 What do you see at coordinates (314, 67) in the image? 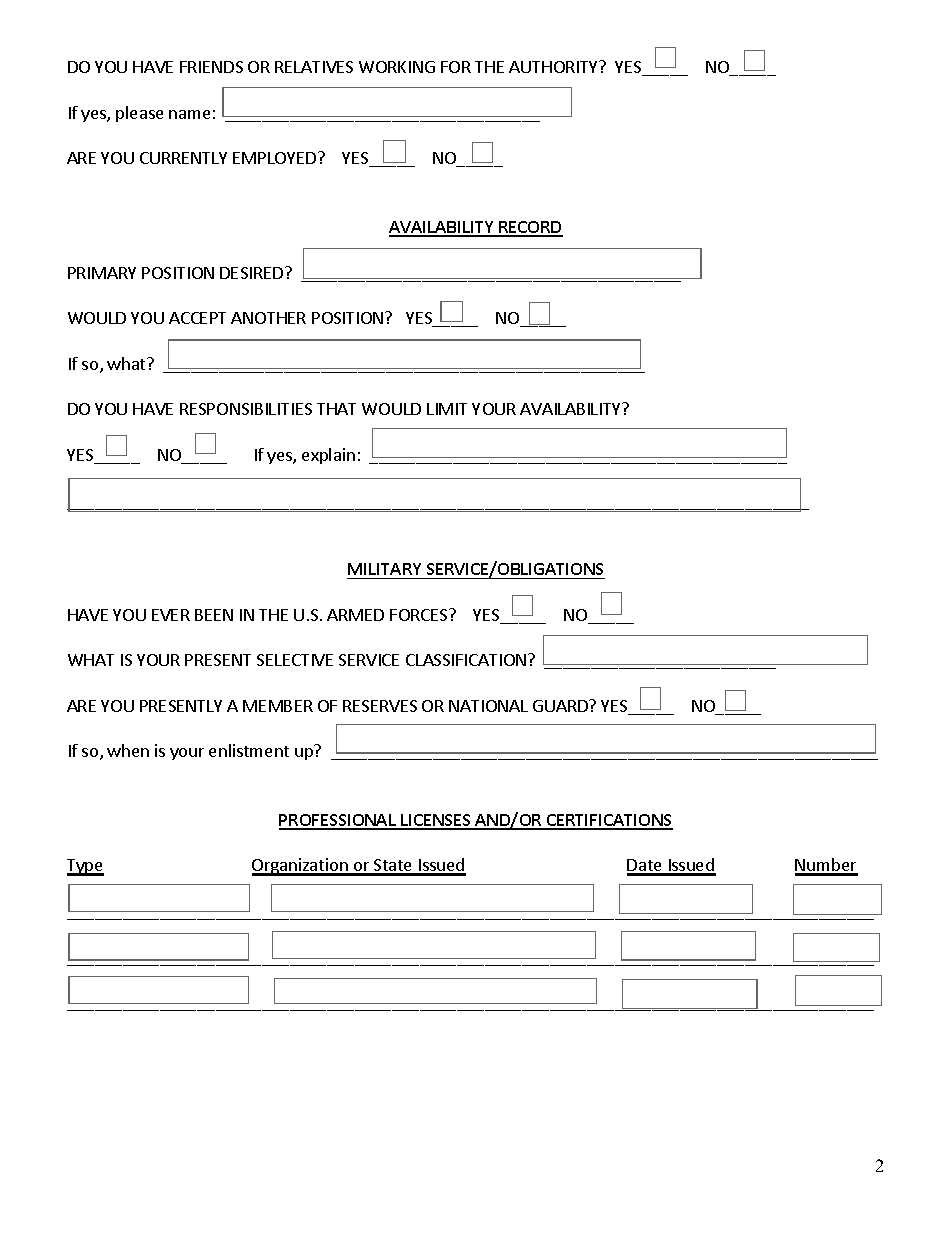
I see `RELATIVES` at bounding box center [314, 67].
